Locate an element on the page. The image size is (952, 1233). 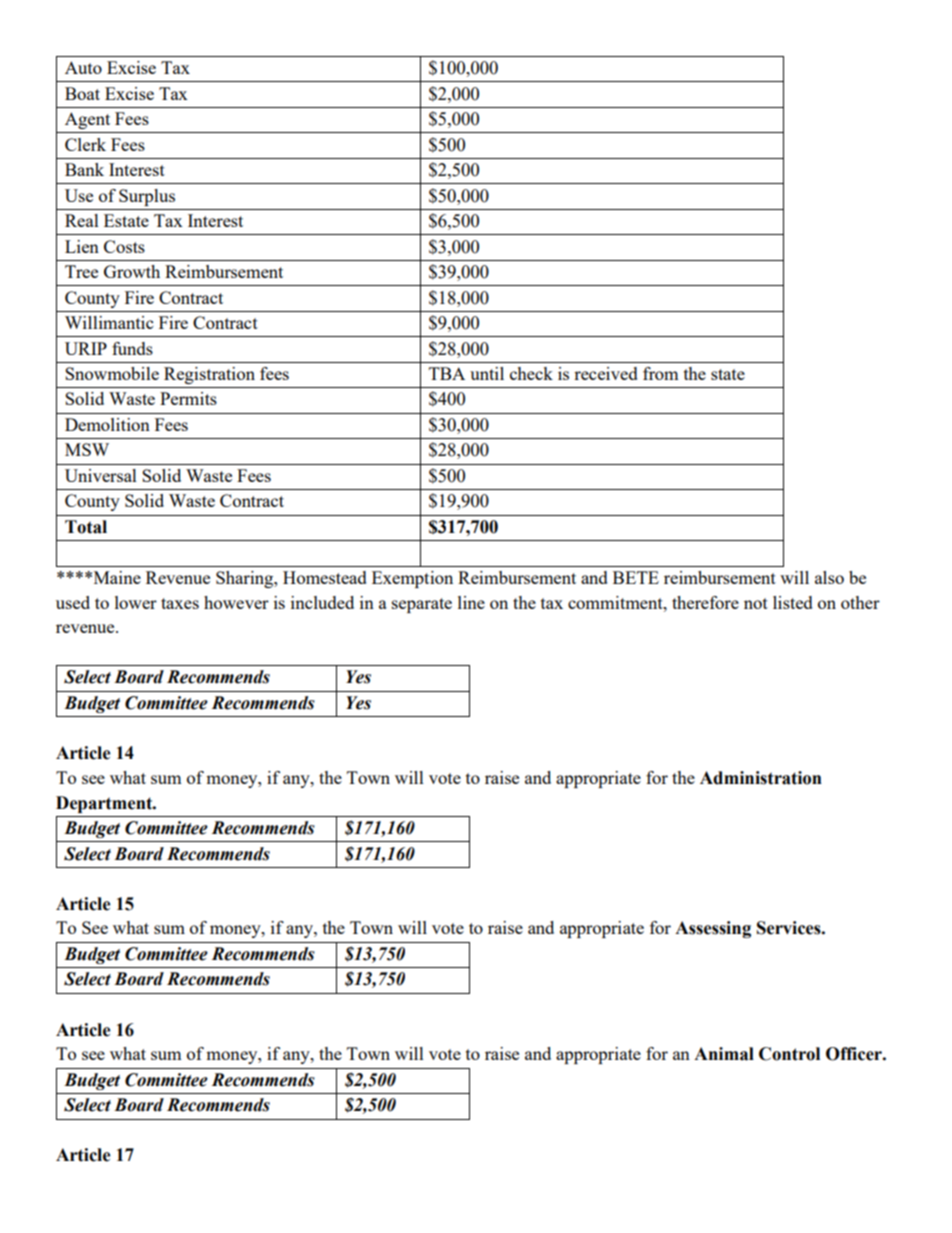
from is located at coordinates (661, 373).
